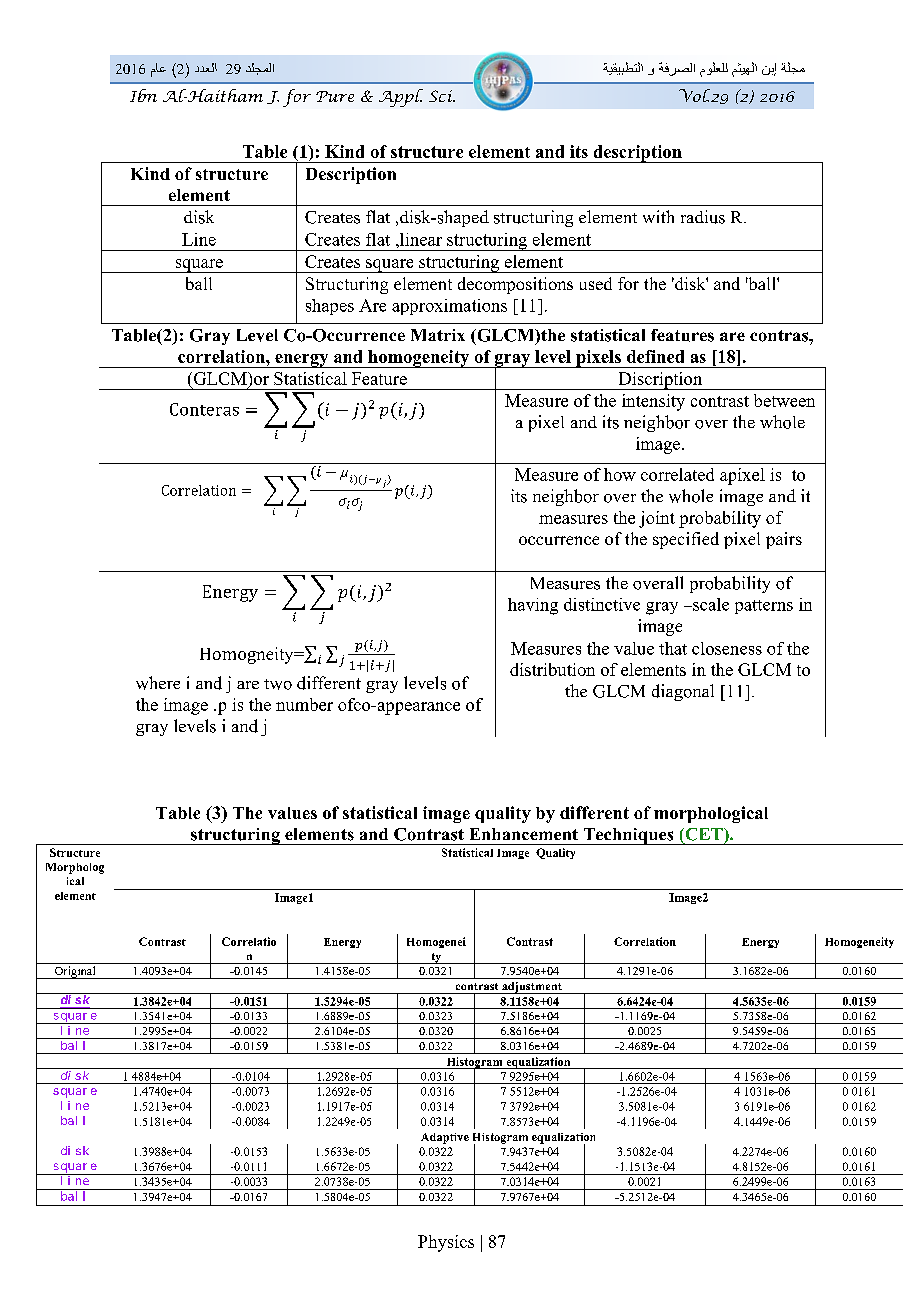  I want to click on where, so click(158, 683).
